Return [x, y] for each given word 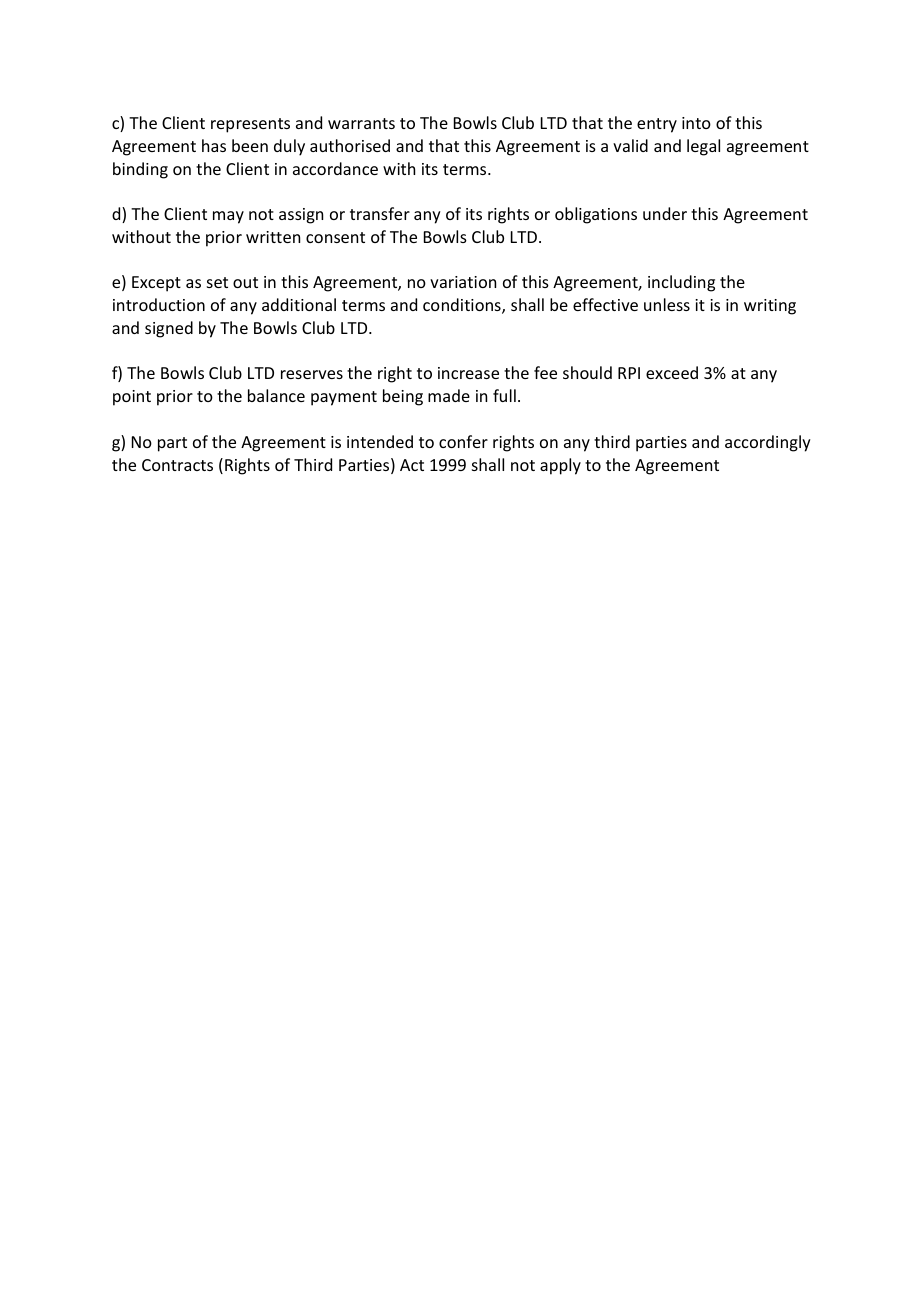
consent [335, 237]
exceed [672, 372]
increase [468, 373]
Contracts [177, 465]
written [273, 237]
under [665, 213]
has [214, 145]
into [696, 123]
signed [169, 329]
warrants [361, 123]
